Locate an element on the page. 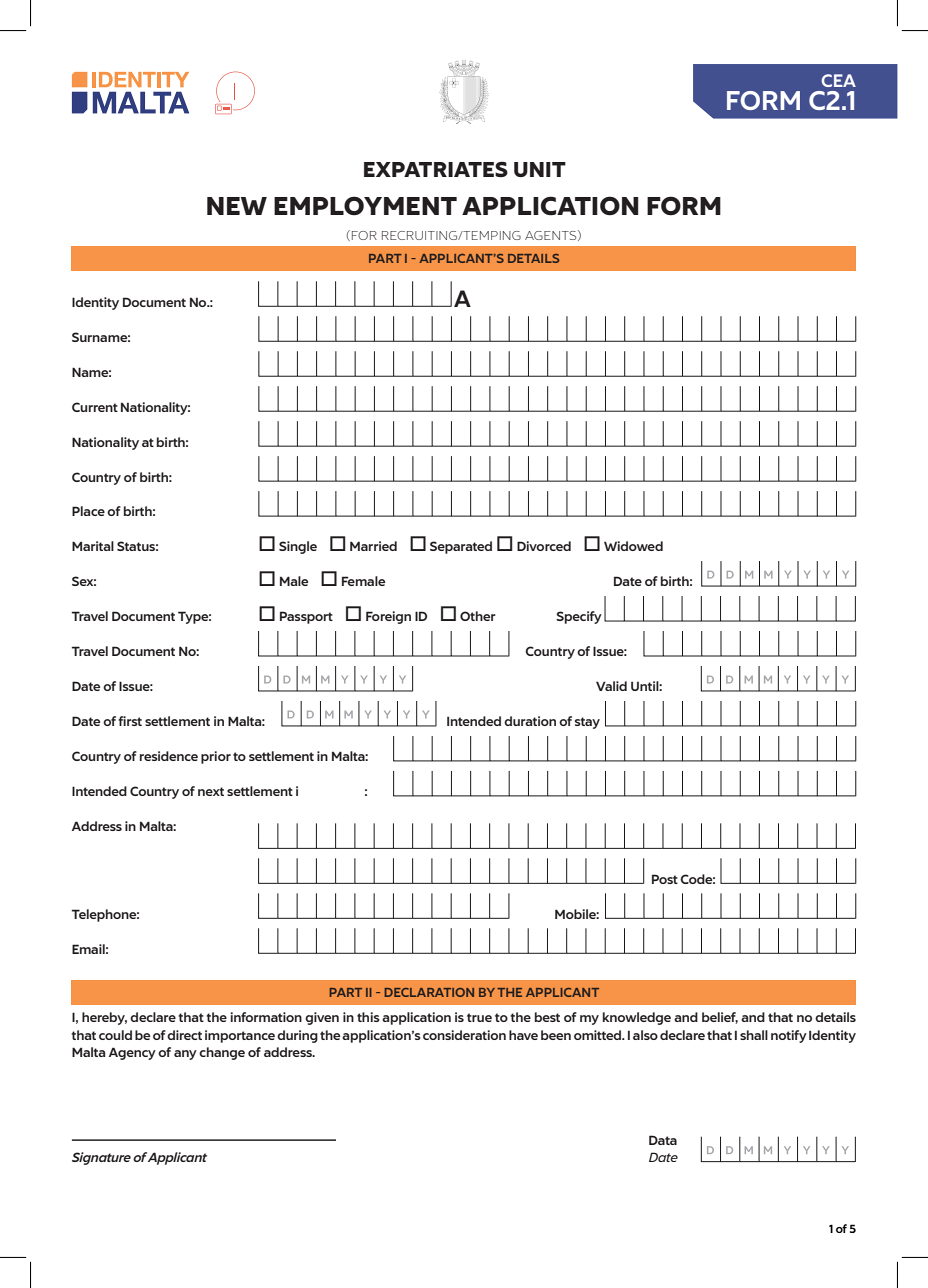 This image has height=1288, width=928. EXPATRIATES is located at coordinates (436, 169).
